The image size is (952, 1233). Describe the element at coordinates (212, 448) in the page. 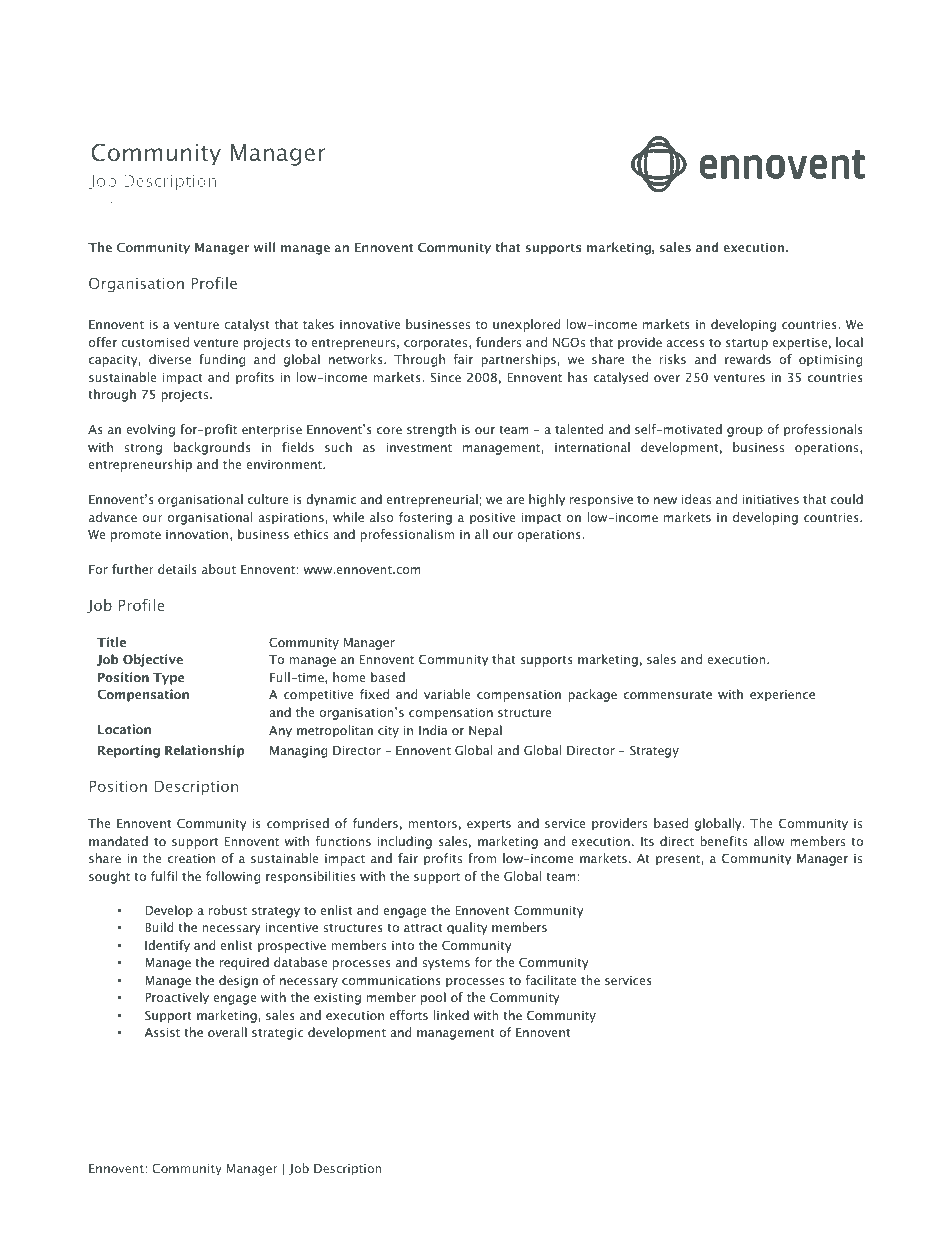

I see `backgrounds` at that location.
